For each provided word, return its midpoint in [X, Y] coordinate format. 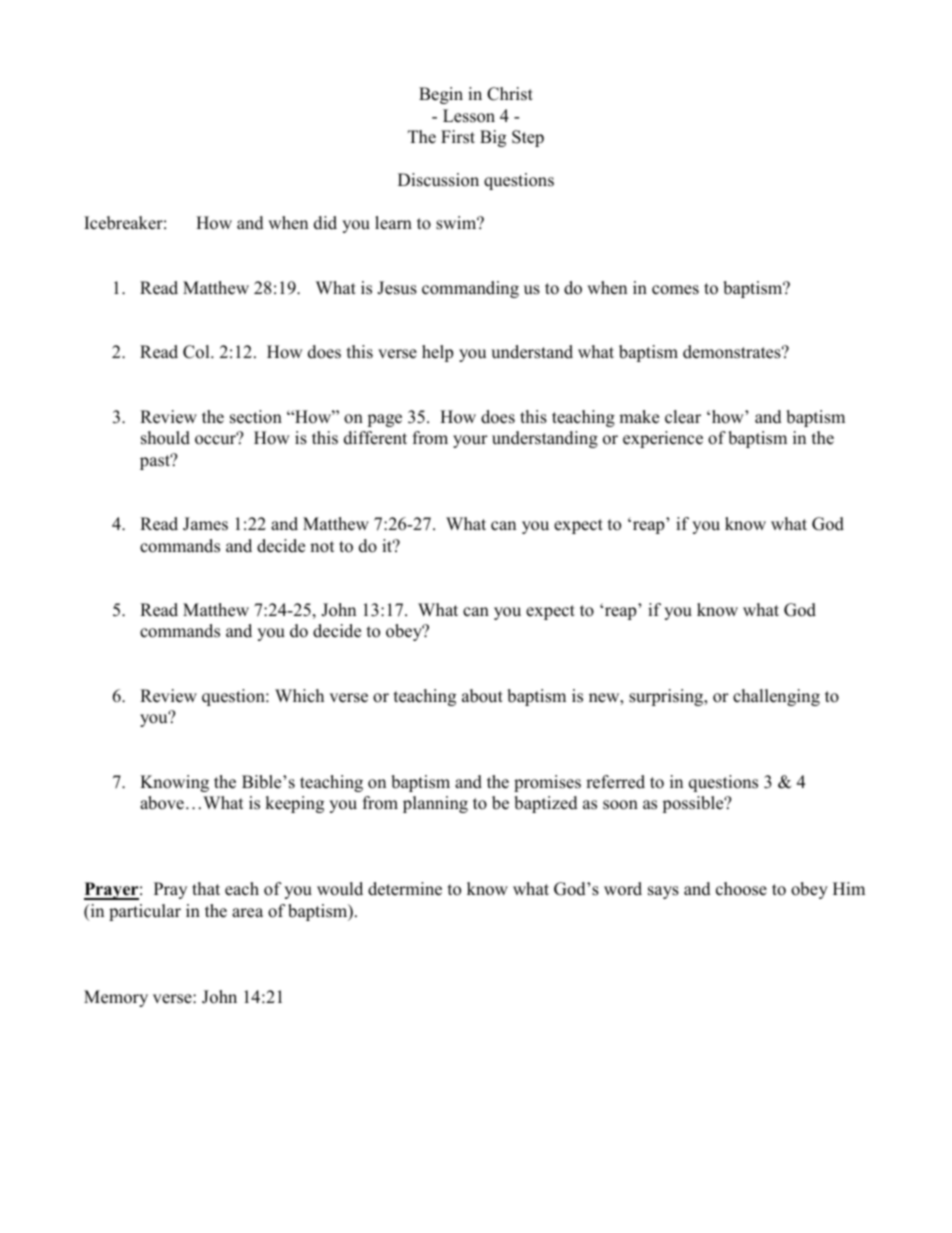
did [325, 223]
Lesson [469, 116]
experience [663, 439]
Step [528, 138]
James [205, 524]
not [322, 547]
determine [405, 889]
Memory [116, 998]
